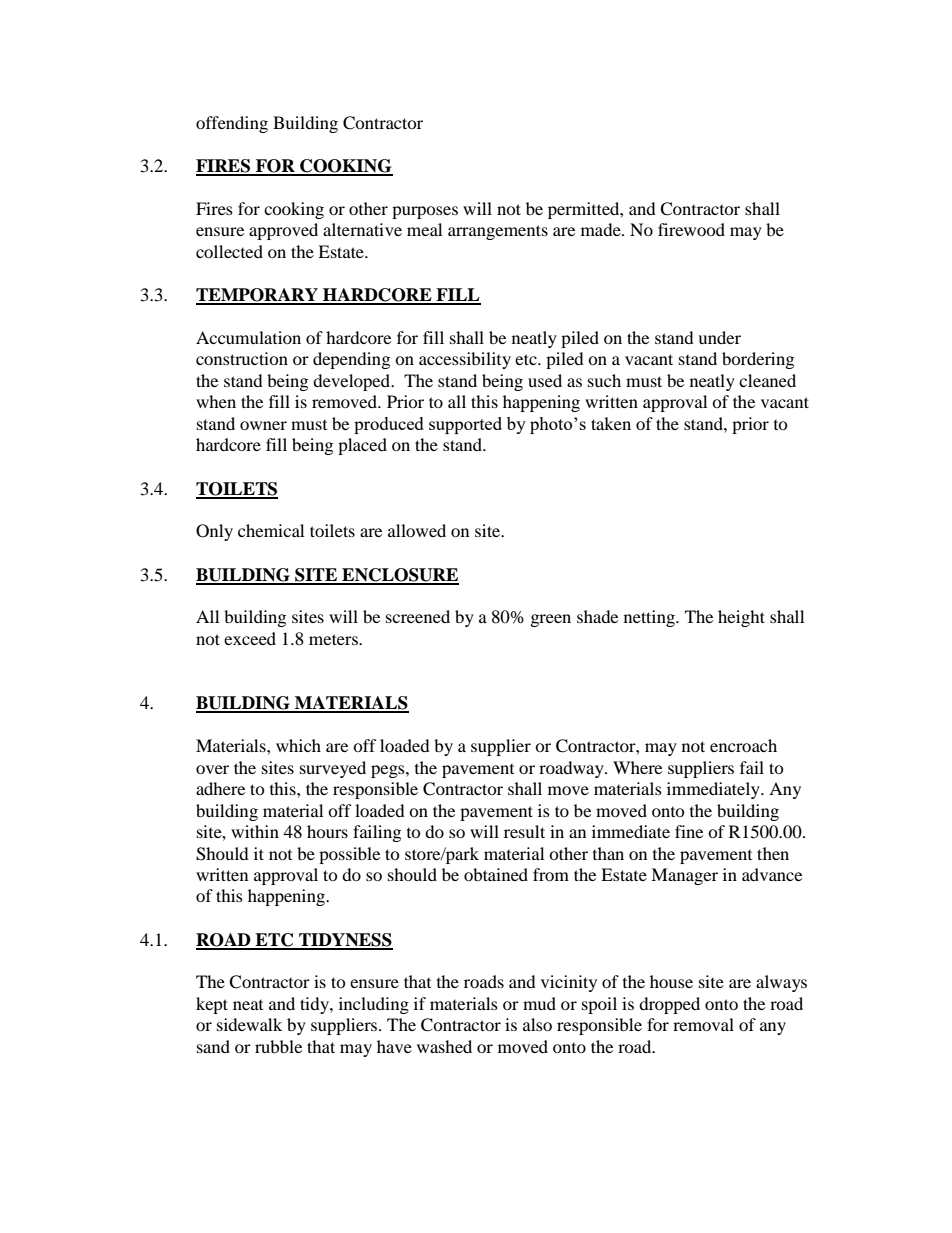 Image resolution: width=952 pixels, height=1233 pixels. Describe the element at coordinates (498, 232) in the document. I see `arrangements` at that location.
